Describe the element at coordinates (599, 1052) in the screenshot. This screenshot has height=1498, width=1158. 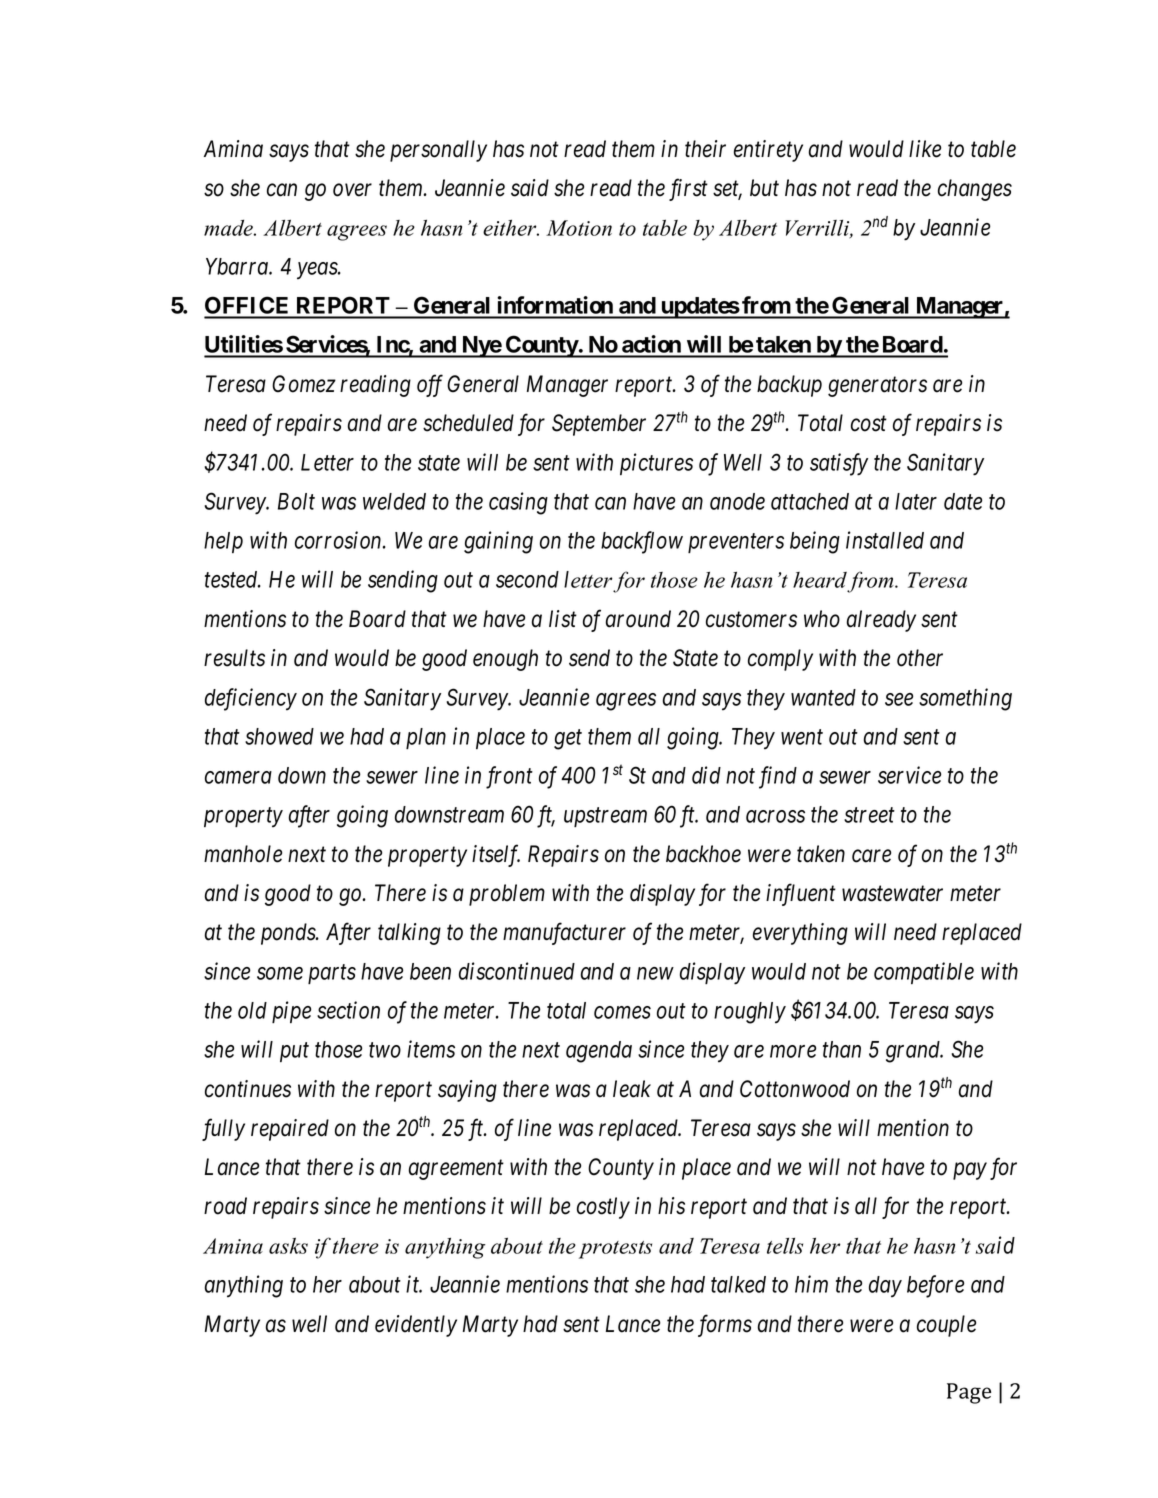
I see `agenda` at that location.
